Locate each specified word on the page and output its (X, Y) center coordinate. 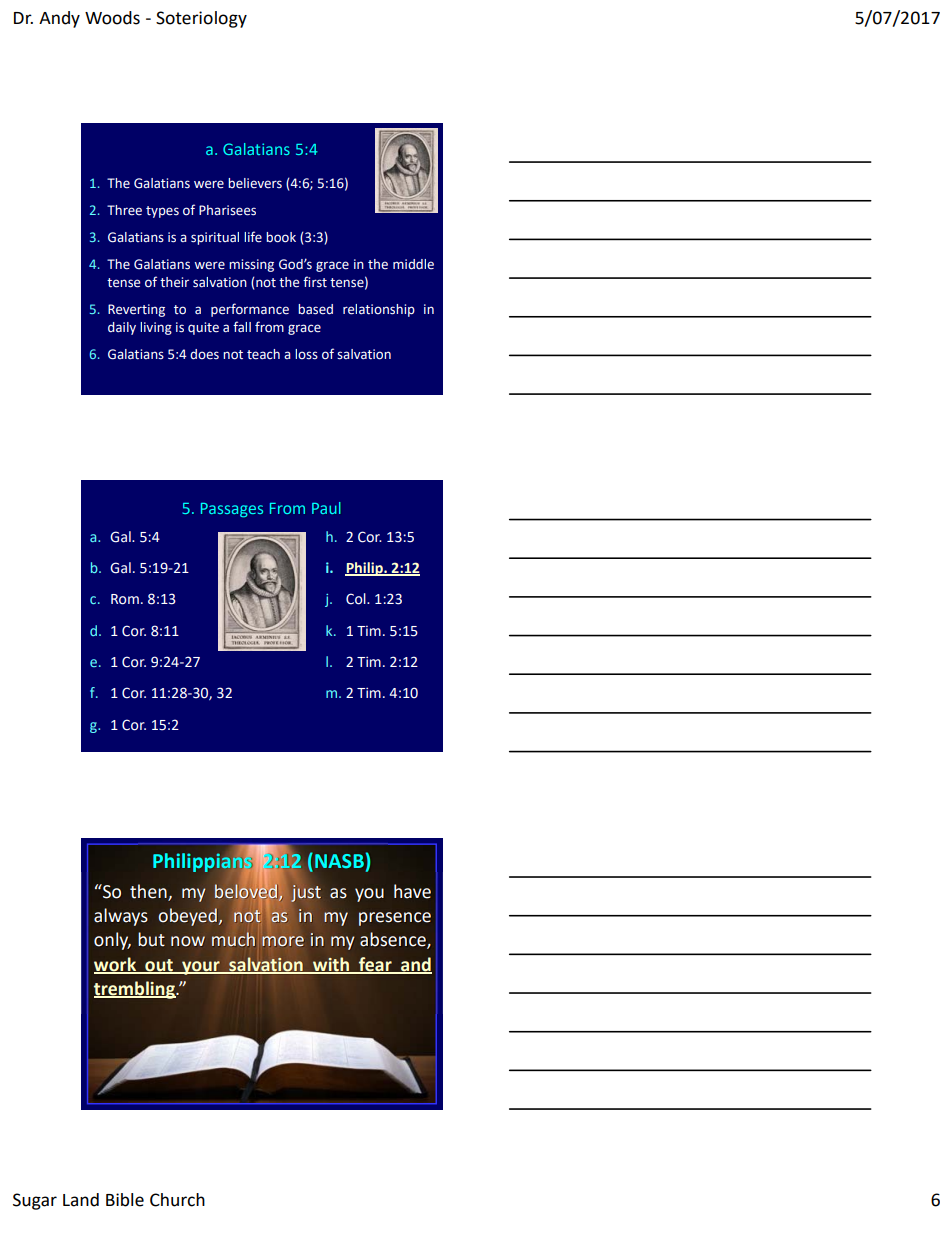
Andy (59, 19)
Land (81, 1200)
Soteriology (201, 19)
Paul (326, 508)
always (121, 917)
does (204, 354)
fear (375, 965)
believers (255, 183)
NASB (339, 861)
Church (177, 1200)
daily (122, 328)
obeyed (189, 917)
